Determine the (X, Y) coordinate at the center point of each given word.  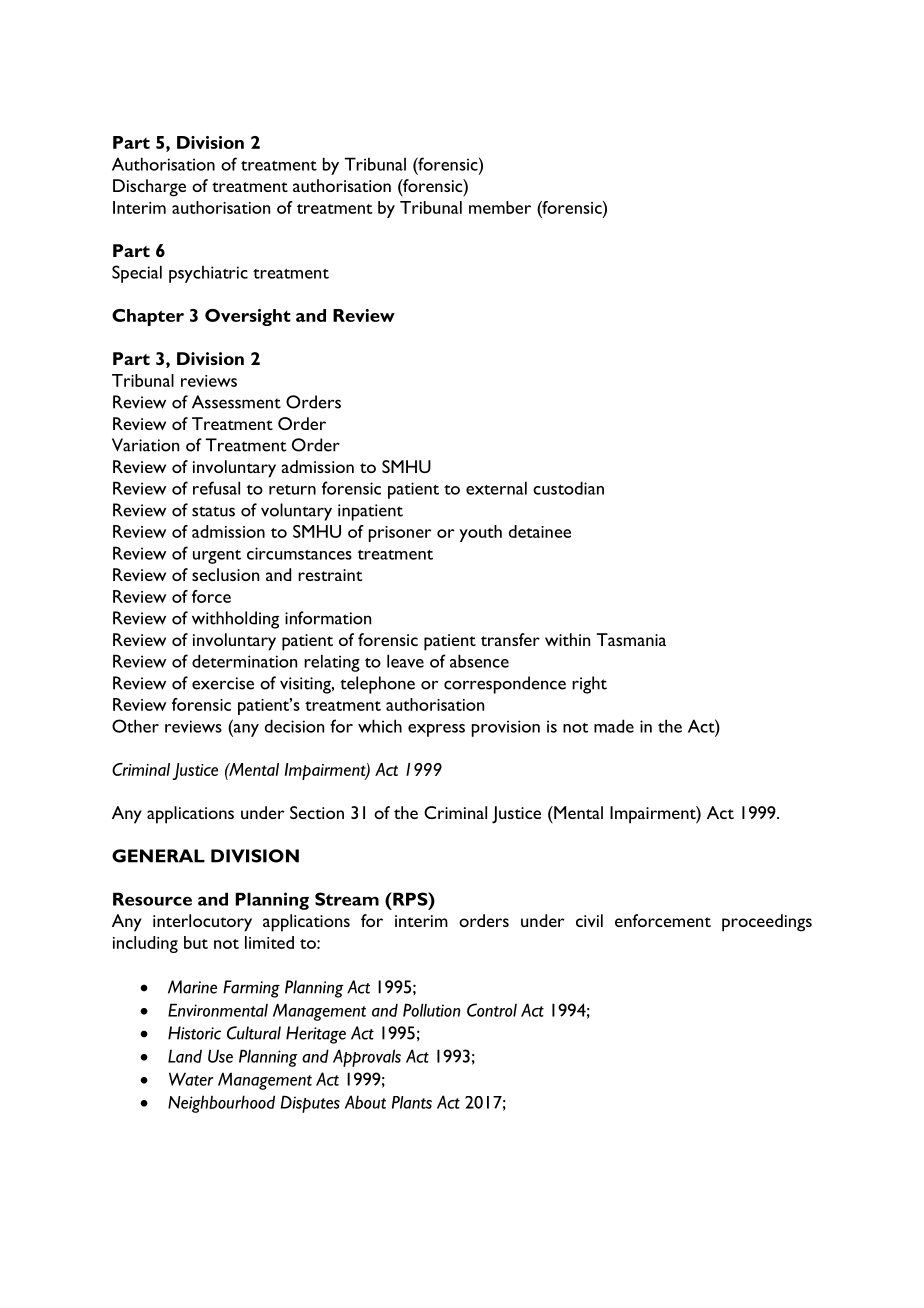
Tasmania (631, 639)
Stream (347, 899)
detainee (540, 531)
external (496, 488)
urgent (217, 557)
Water (191, 1079)
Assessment (236, 402)
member (500, 207)
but (196, 942)
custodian (568, 488)
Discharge (149, 188)
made (614, 726)
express (436, 730)
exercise (223, 683)
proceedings (767, 923)
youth (480, 533)
